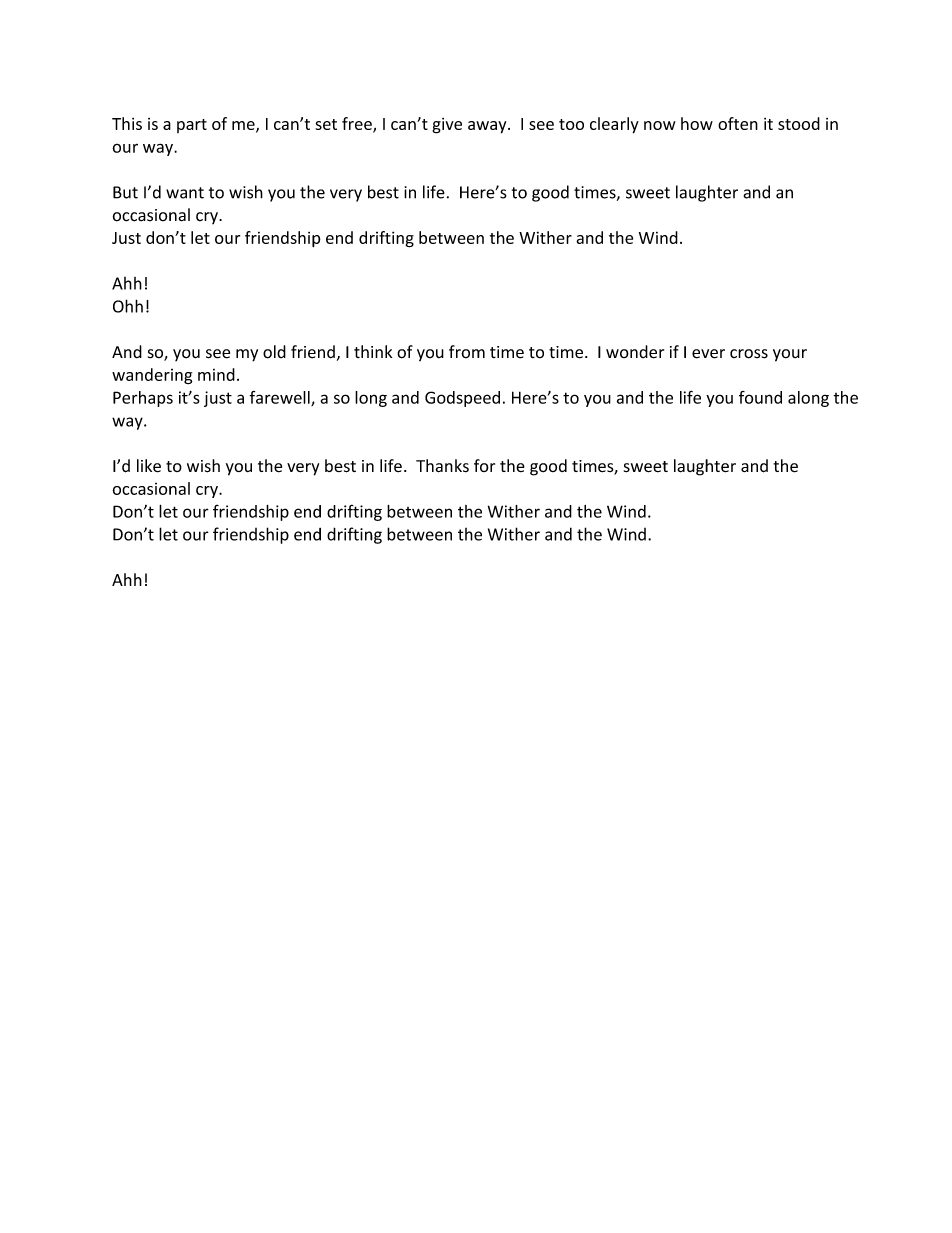 The height and width of the document is (1233, 952). I want to click on old, so click(274, 352).
